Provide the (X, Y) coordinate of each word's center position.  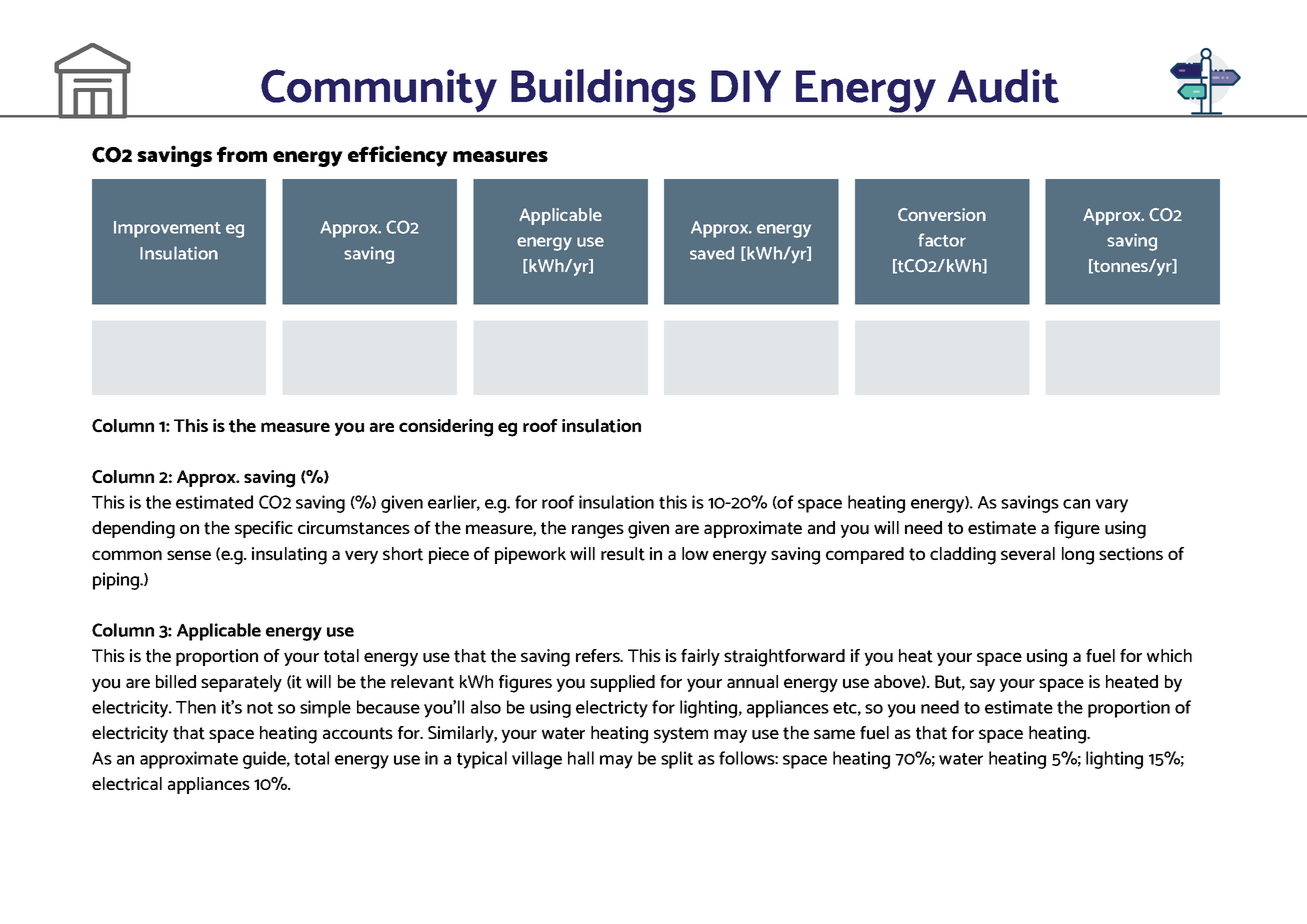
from (242, 154)
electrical (127, 784)
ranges (598, 531)
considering (446, 428)
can (1076, 504)
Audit (1003, 86)
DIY (746, 85)
